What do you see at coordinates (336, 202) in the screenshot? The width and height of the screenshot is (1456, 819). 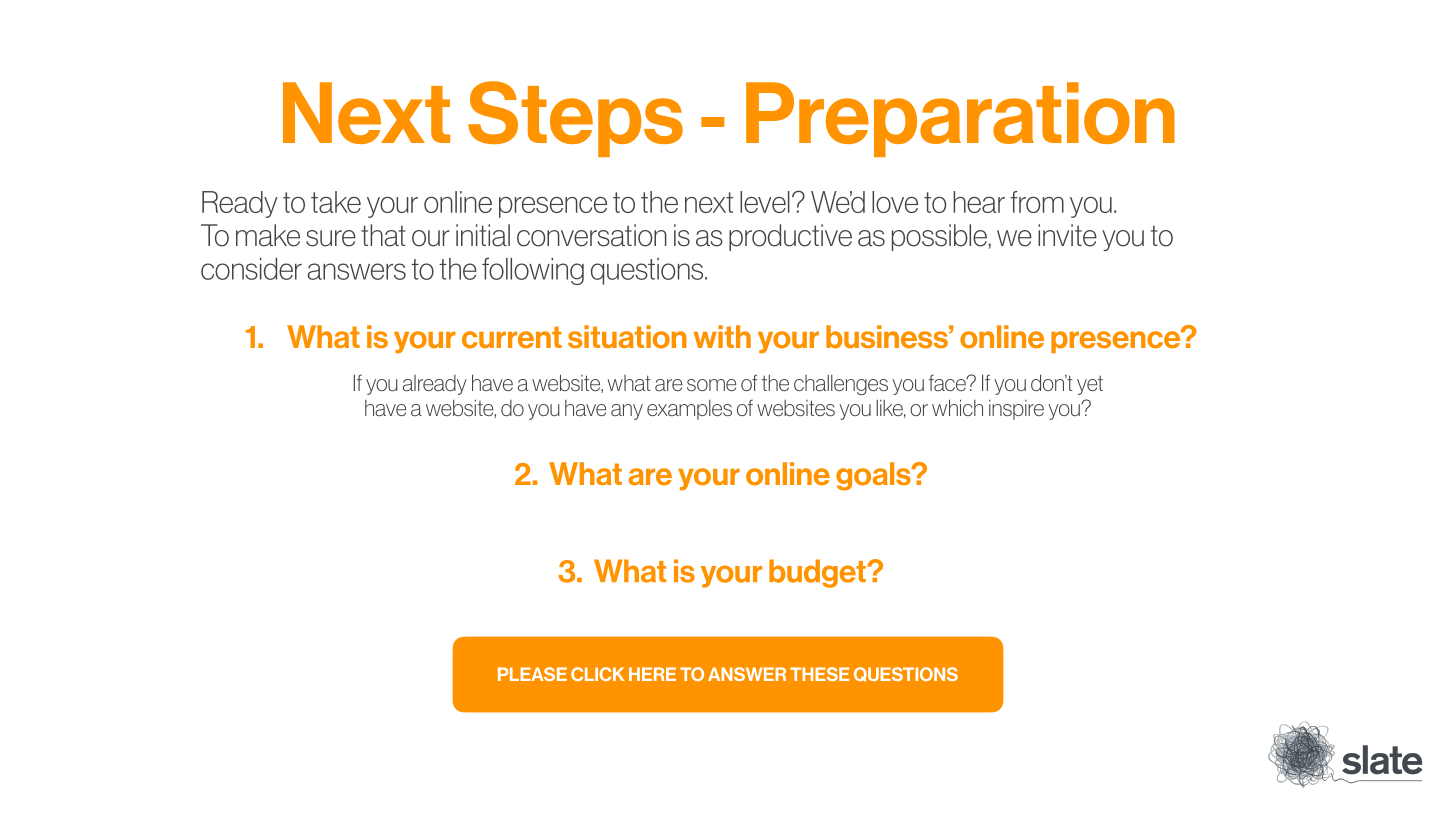 I see `take` at bounding box center [336, 202].
